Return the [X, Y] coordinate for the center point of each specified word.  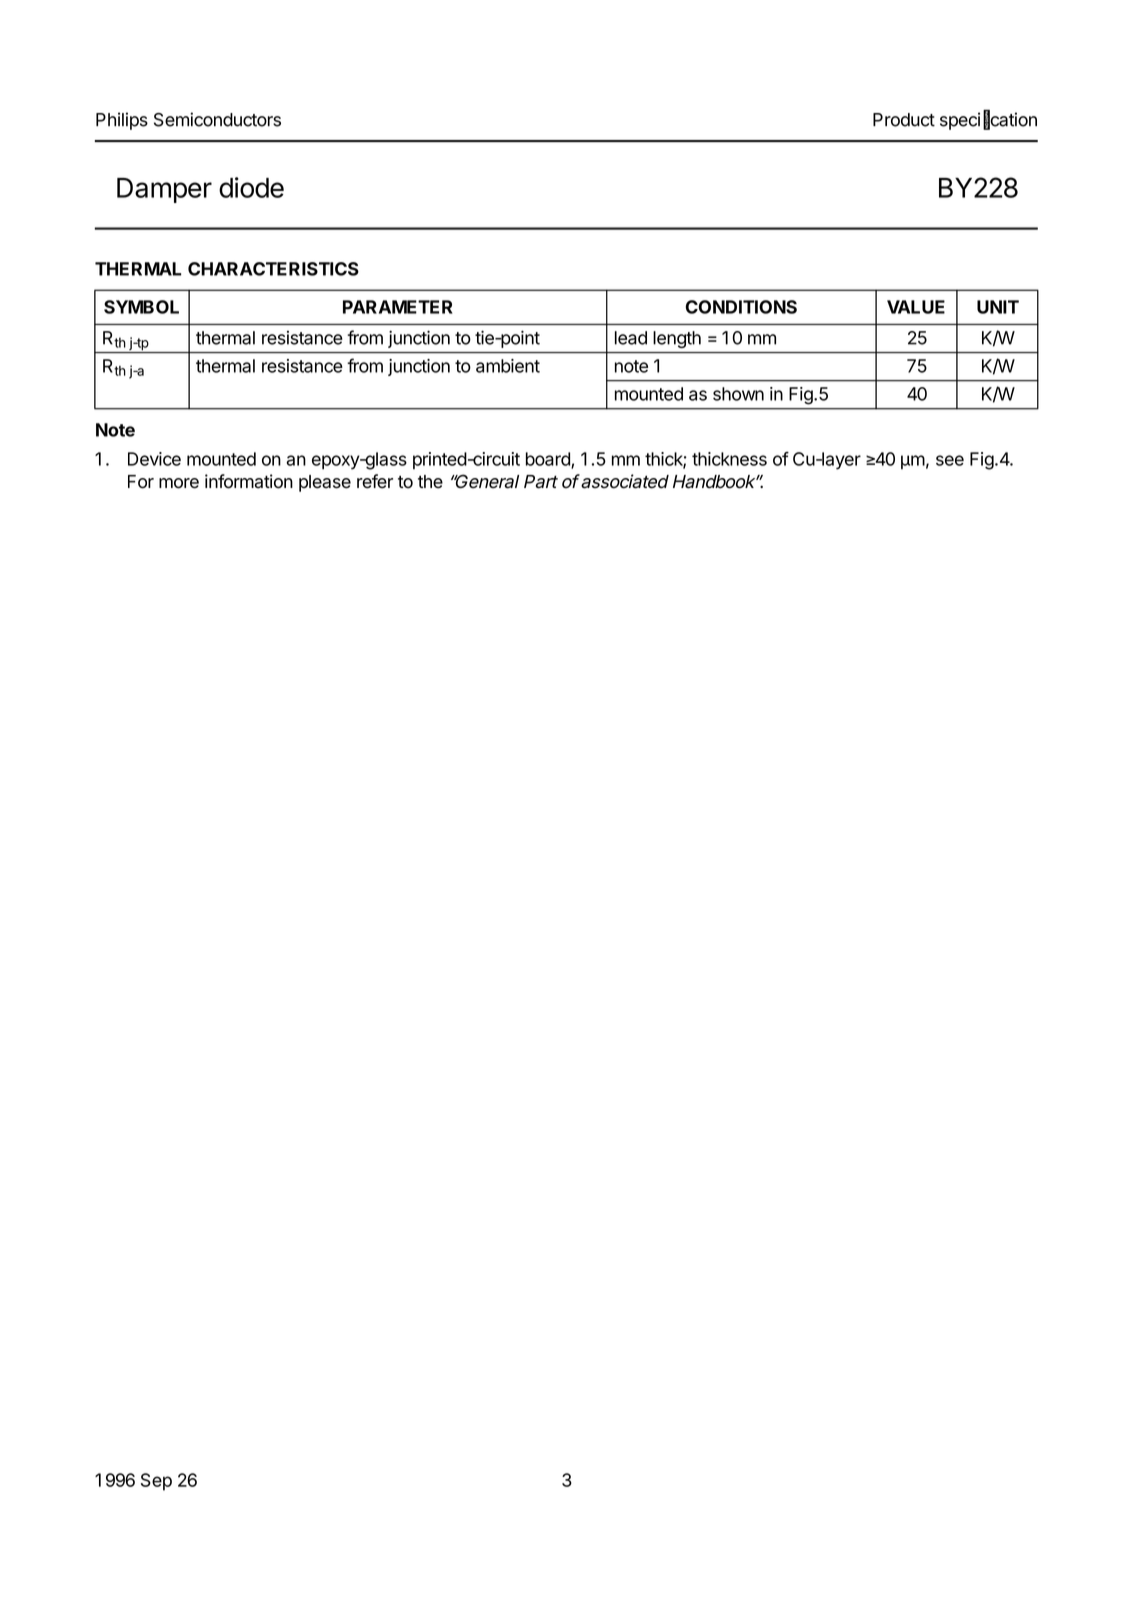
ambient [508, 366]
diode [251, 187]
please [325, 483]
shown [738, 394]
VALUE [916, 307]
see [950, 460]
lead [631, 338]
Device [154, 459]
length [677, 339]
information [249, 481]
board [549, 460]
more [179, 483]
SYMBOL [141, 307]
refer [375, 481]
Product [904, 120]
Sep [156, 1482]
